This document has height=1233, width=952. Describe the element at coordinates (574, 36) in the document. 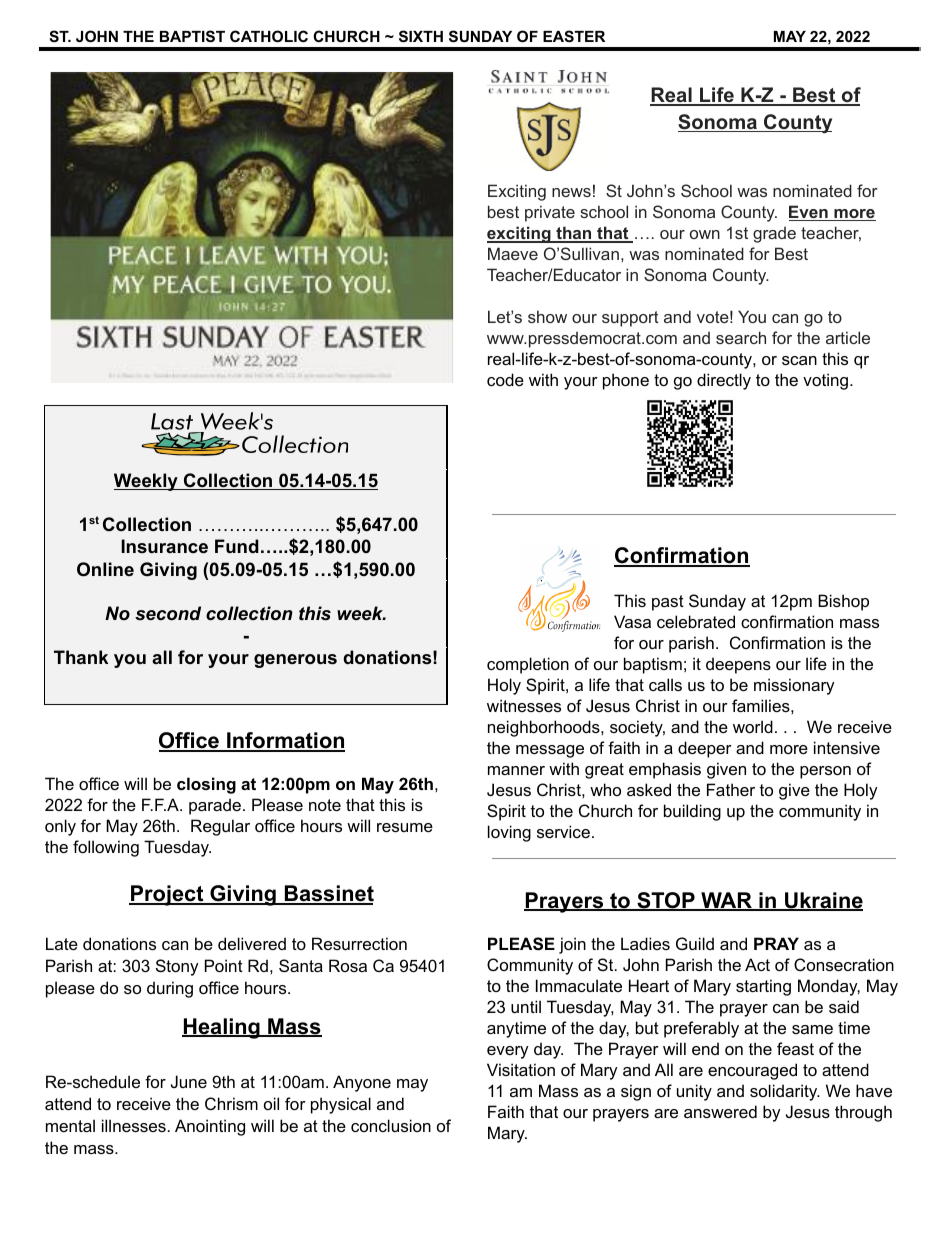

I see `EASTER` at that location.
